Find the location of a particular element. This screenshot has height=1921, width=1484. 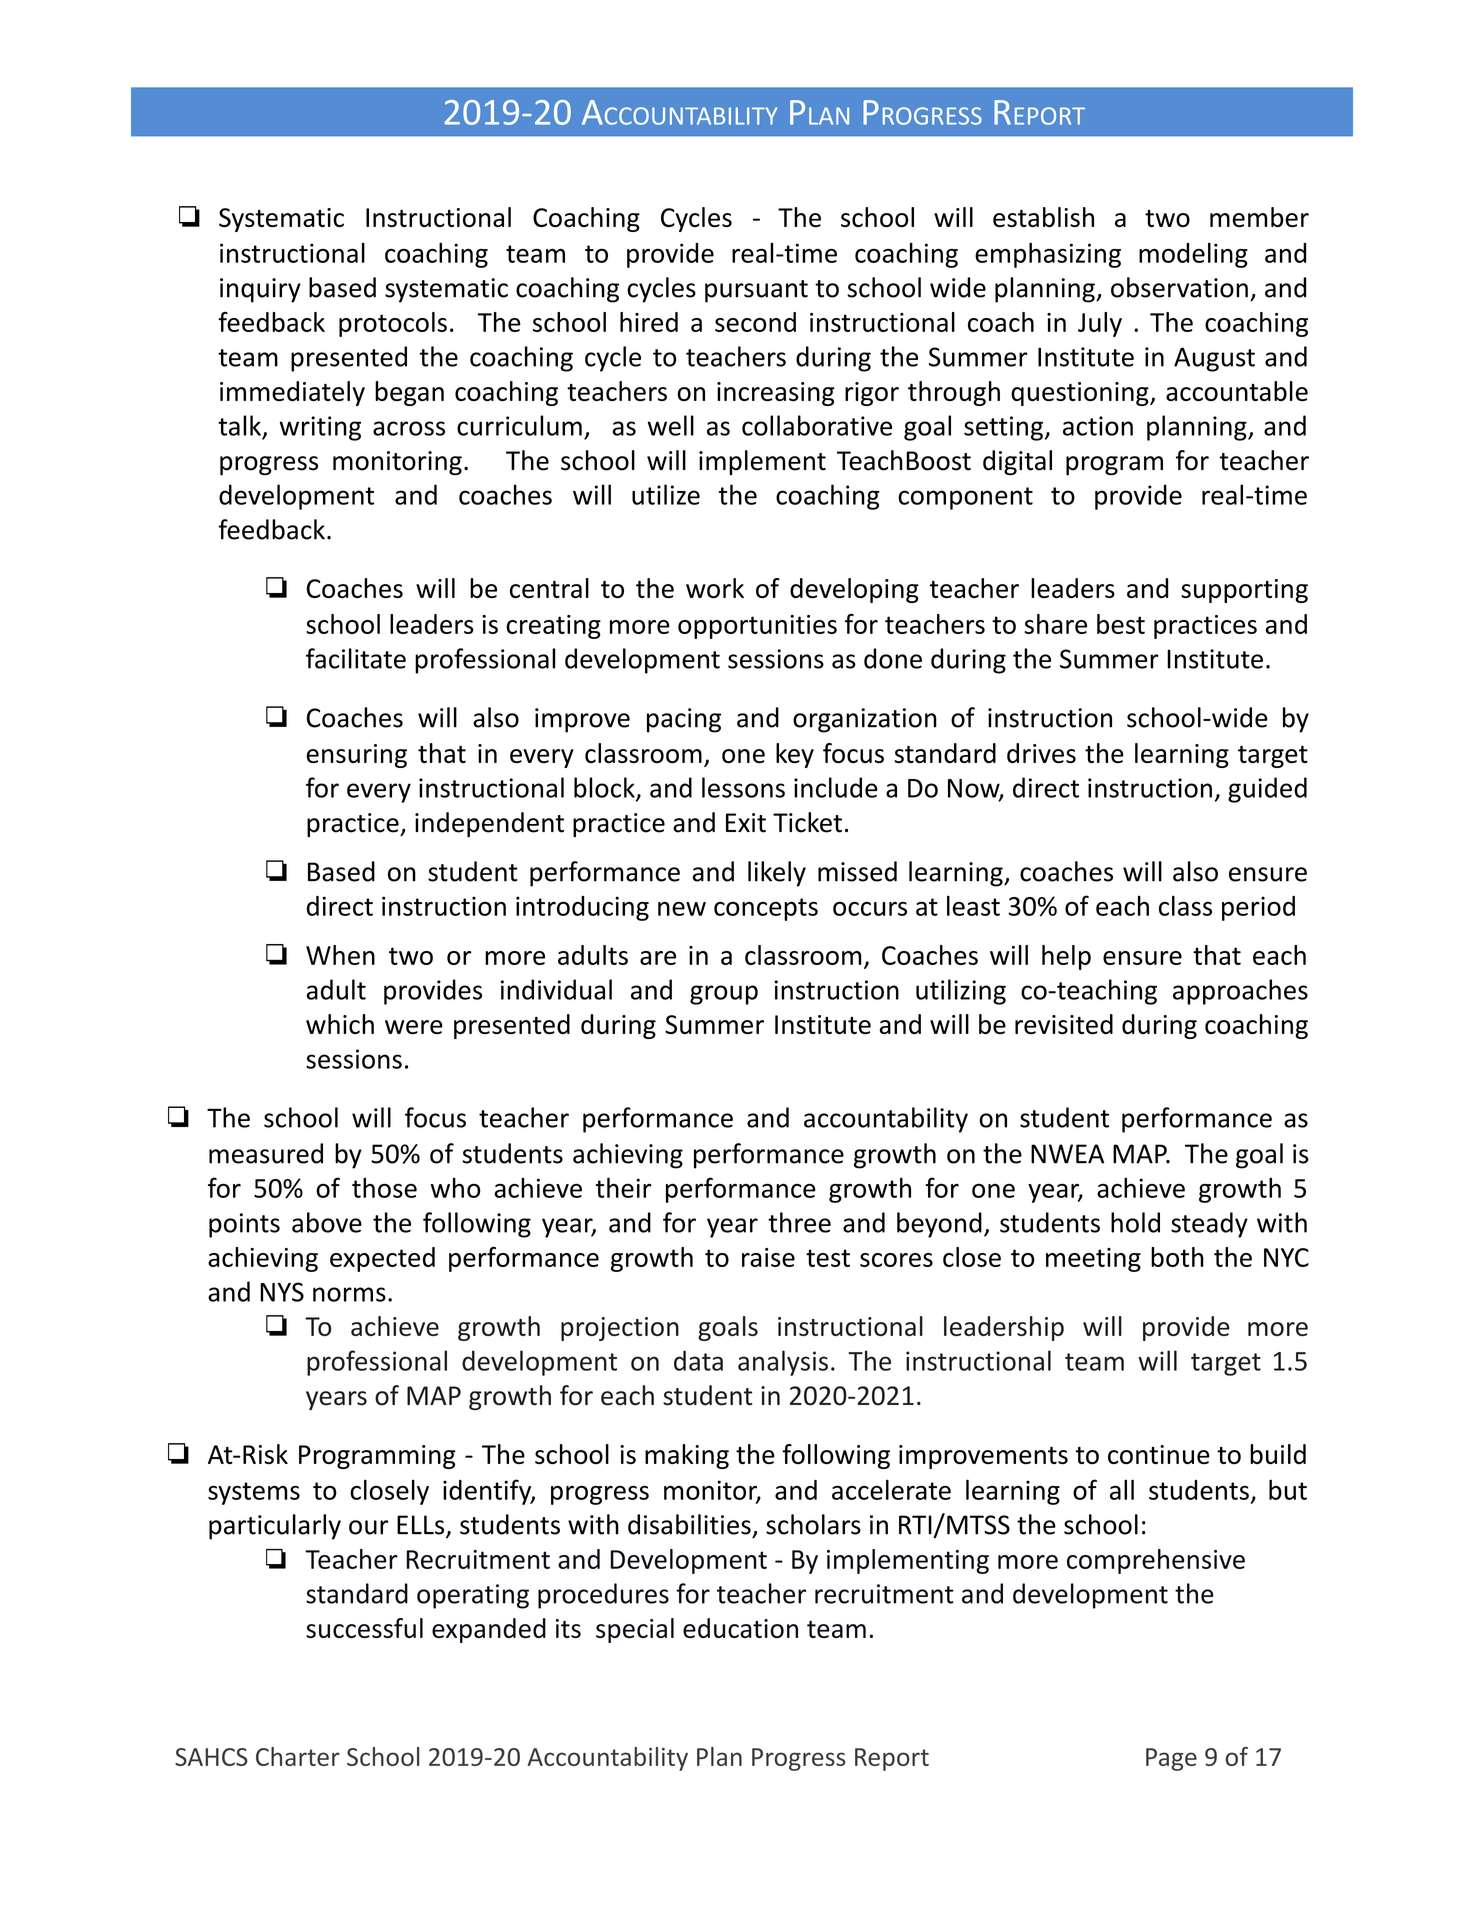

opportunities is located at coordinates (757, 627).
